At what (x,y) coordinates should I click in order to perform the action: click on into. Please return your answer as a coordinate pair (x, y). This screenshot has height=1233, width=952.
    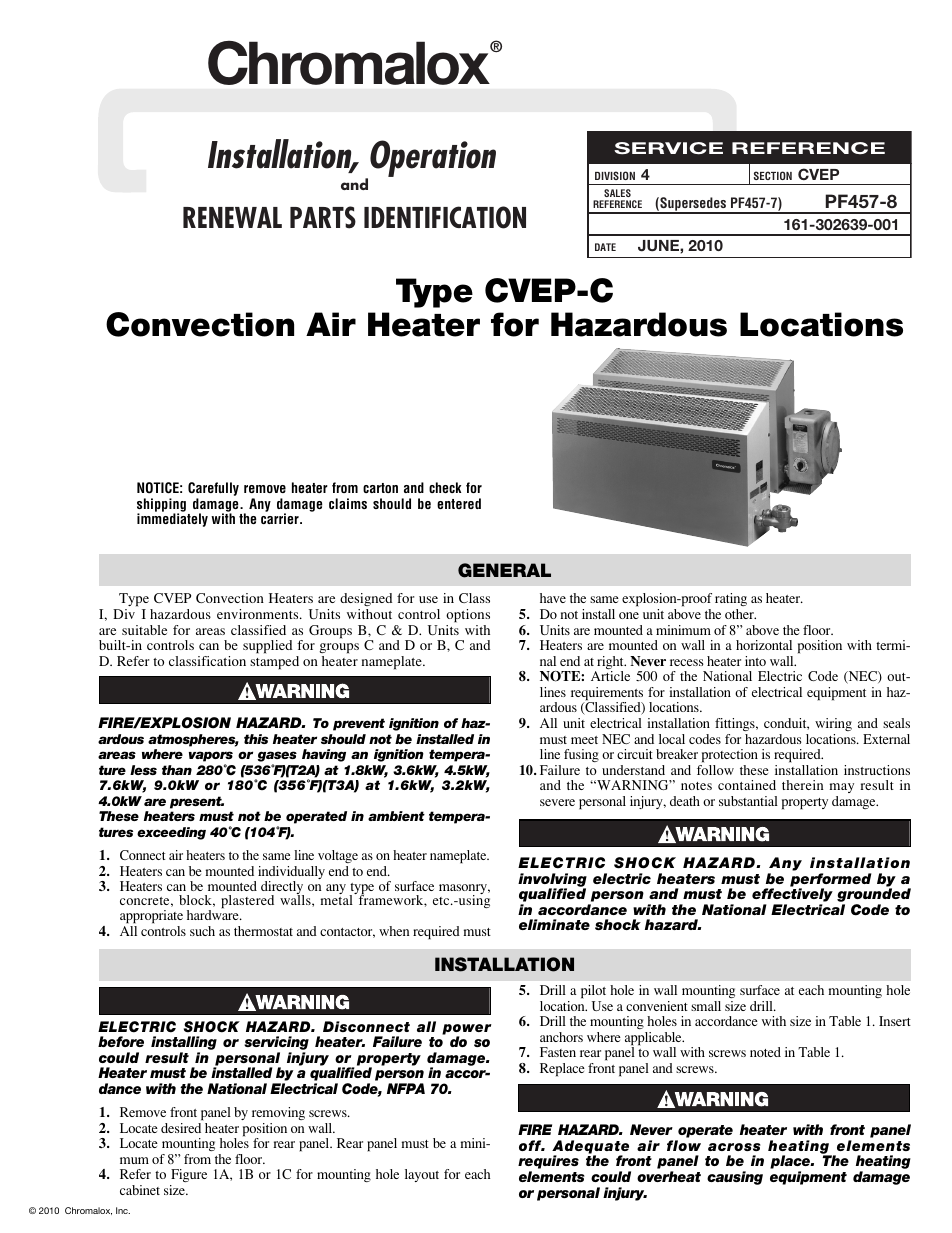
    Looking at the image, I should click on (755, 661).
